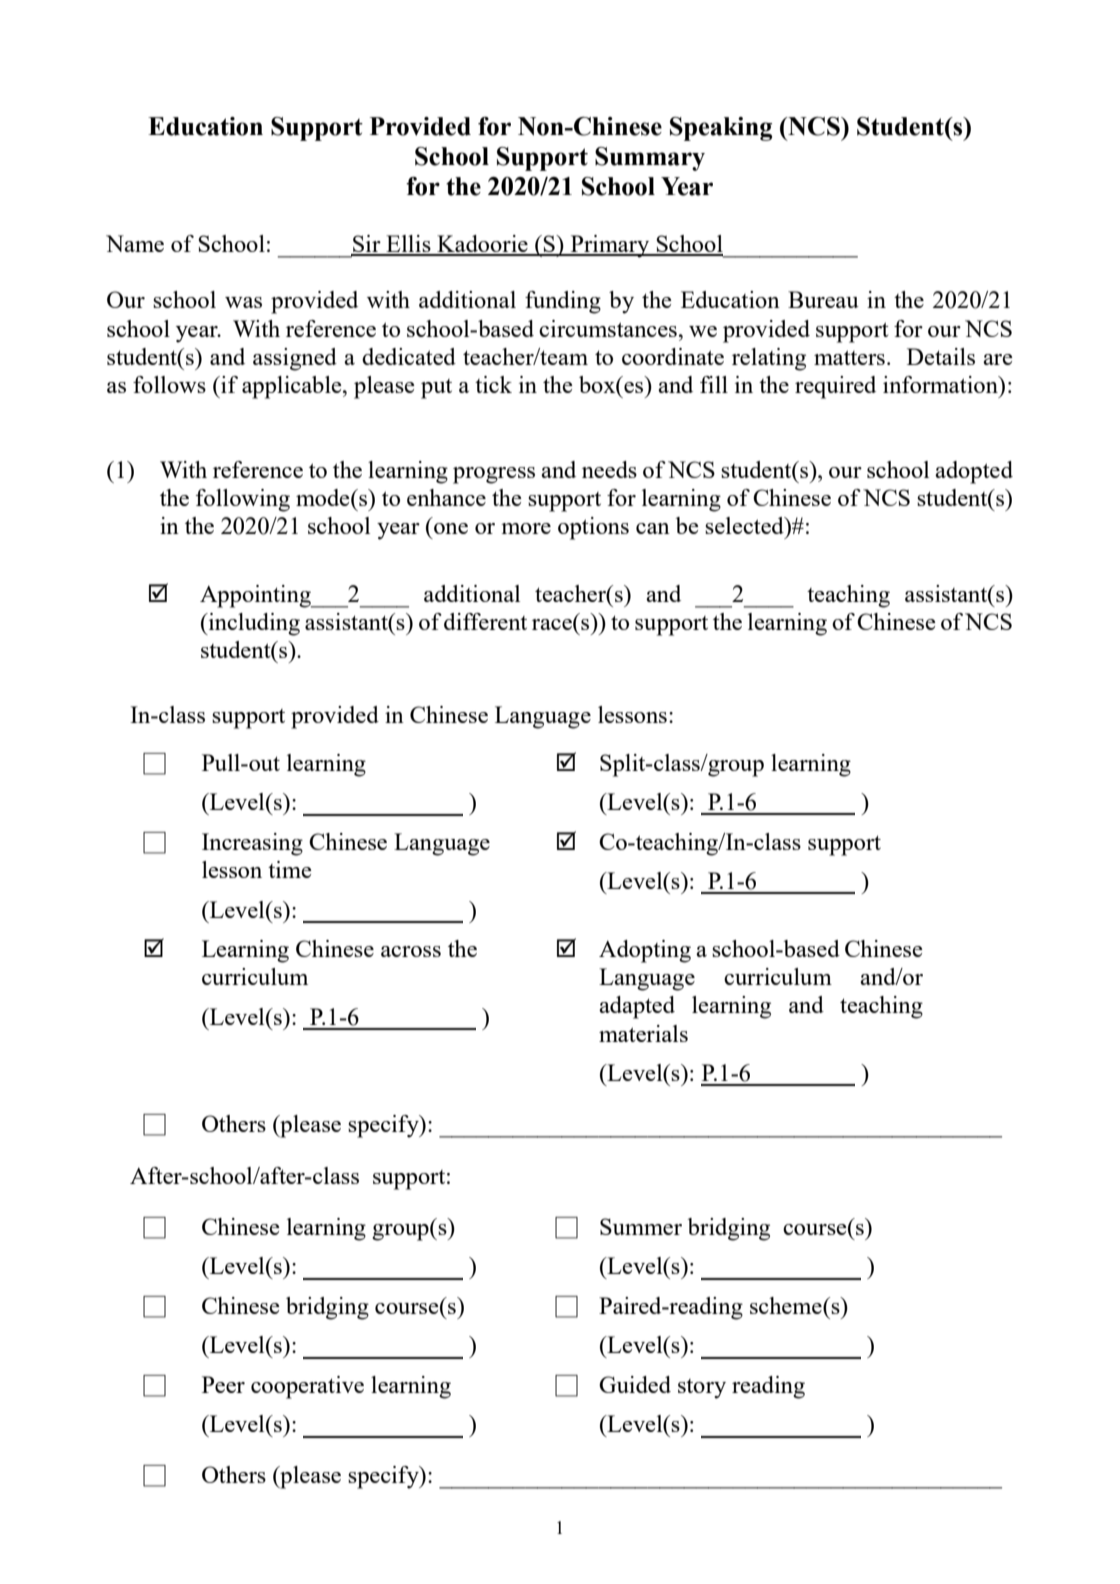 Image resolution: width=1120 pixels, height=1584 pixels. Describe the element at coordinates (135, 243) in the screenshot. I see `Name` at that location.
